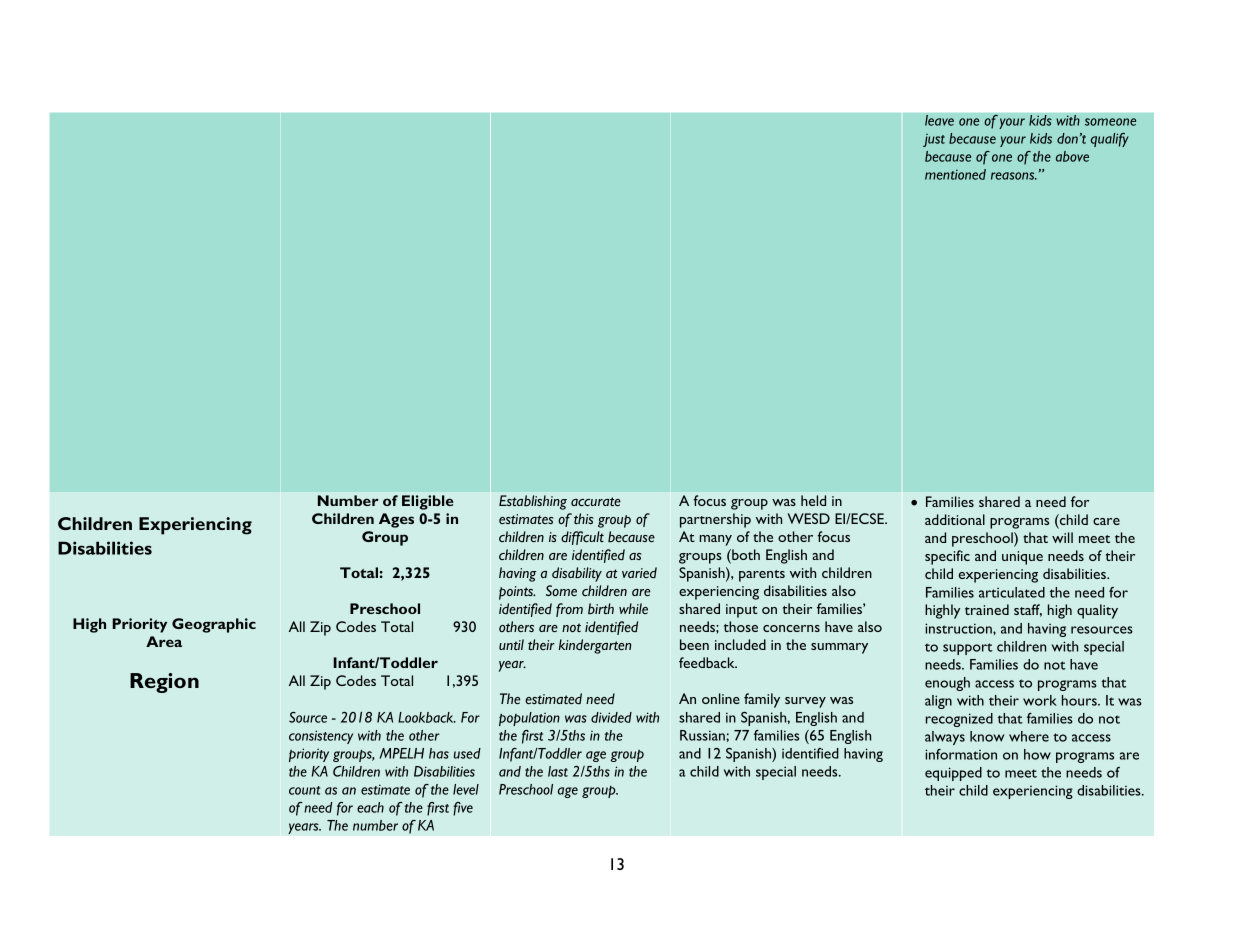  I want to click on leave, so click(939, 120).
